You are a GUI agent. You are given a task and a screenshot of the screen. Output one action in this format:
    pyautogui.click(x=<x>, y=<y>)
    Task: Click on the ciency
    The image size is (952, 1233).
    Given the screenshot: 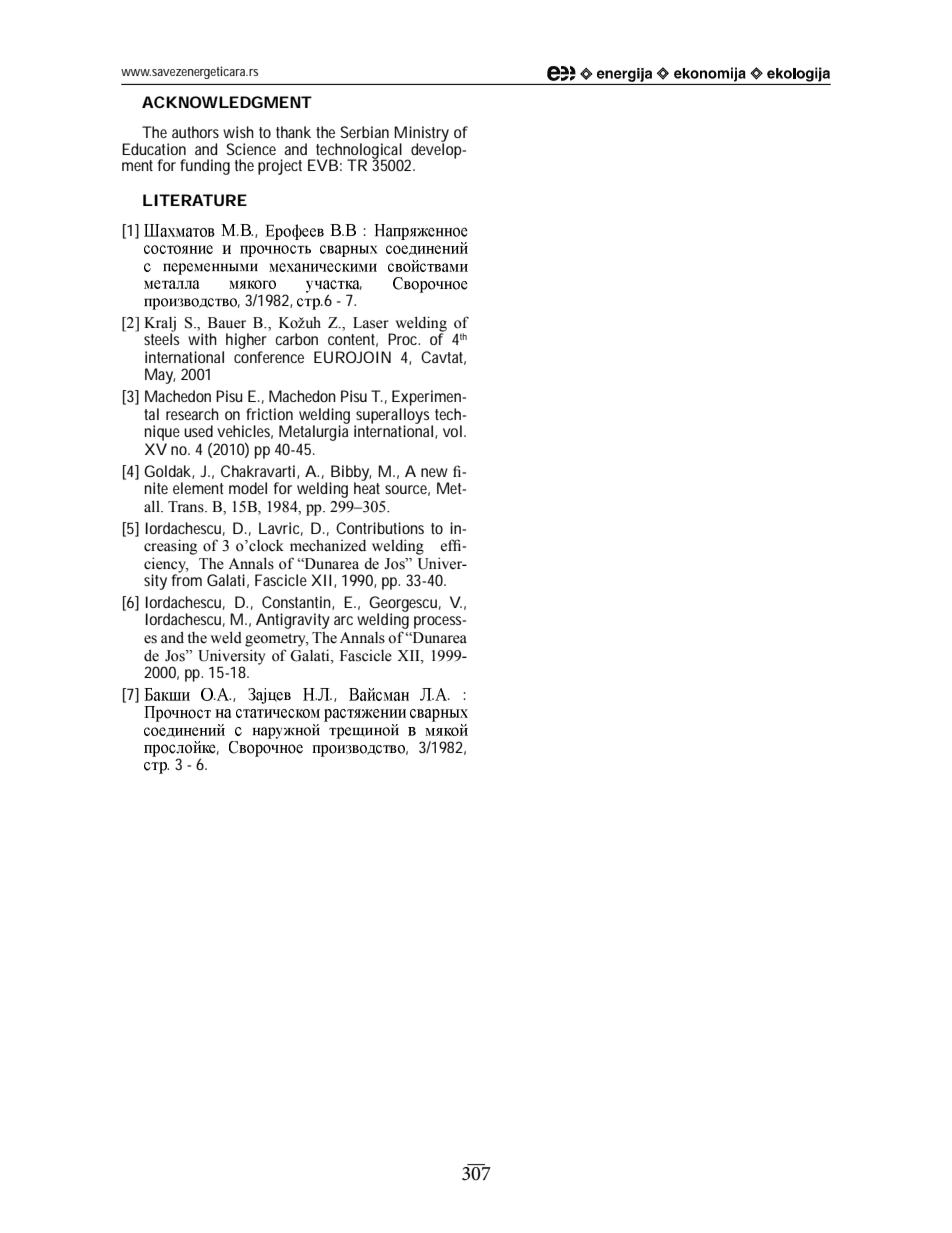 What is the action you would take?
    pyautogui.click(x=166, y=566)
